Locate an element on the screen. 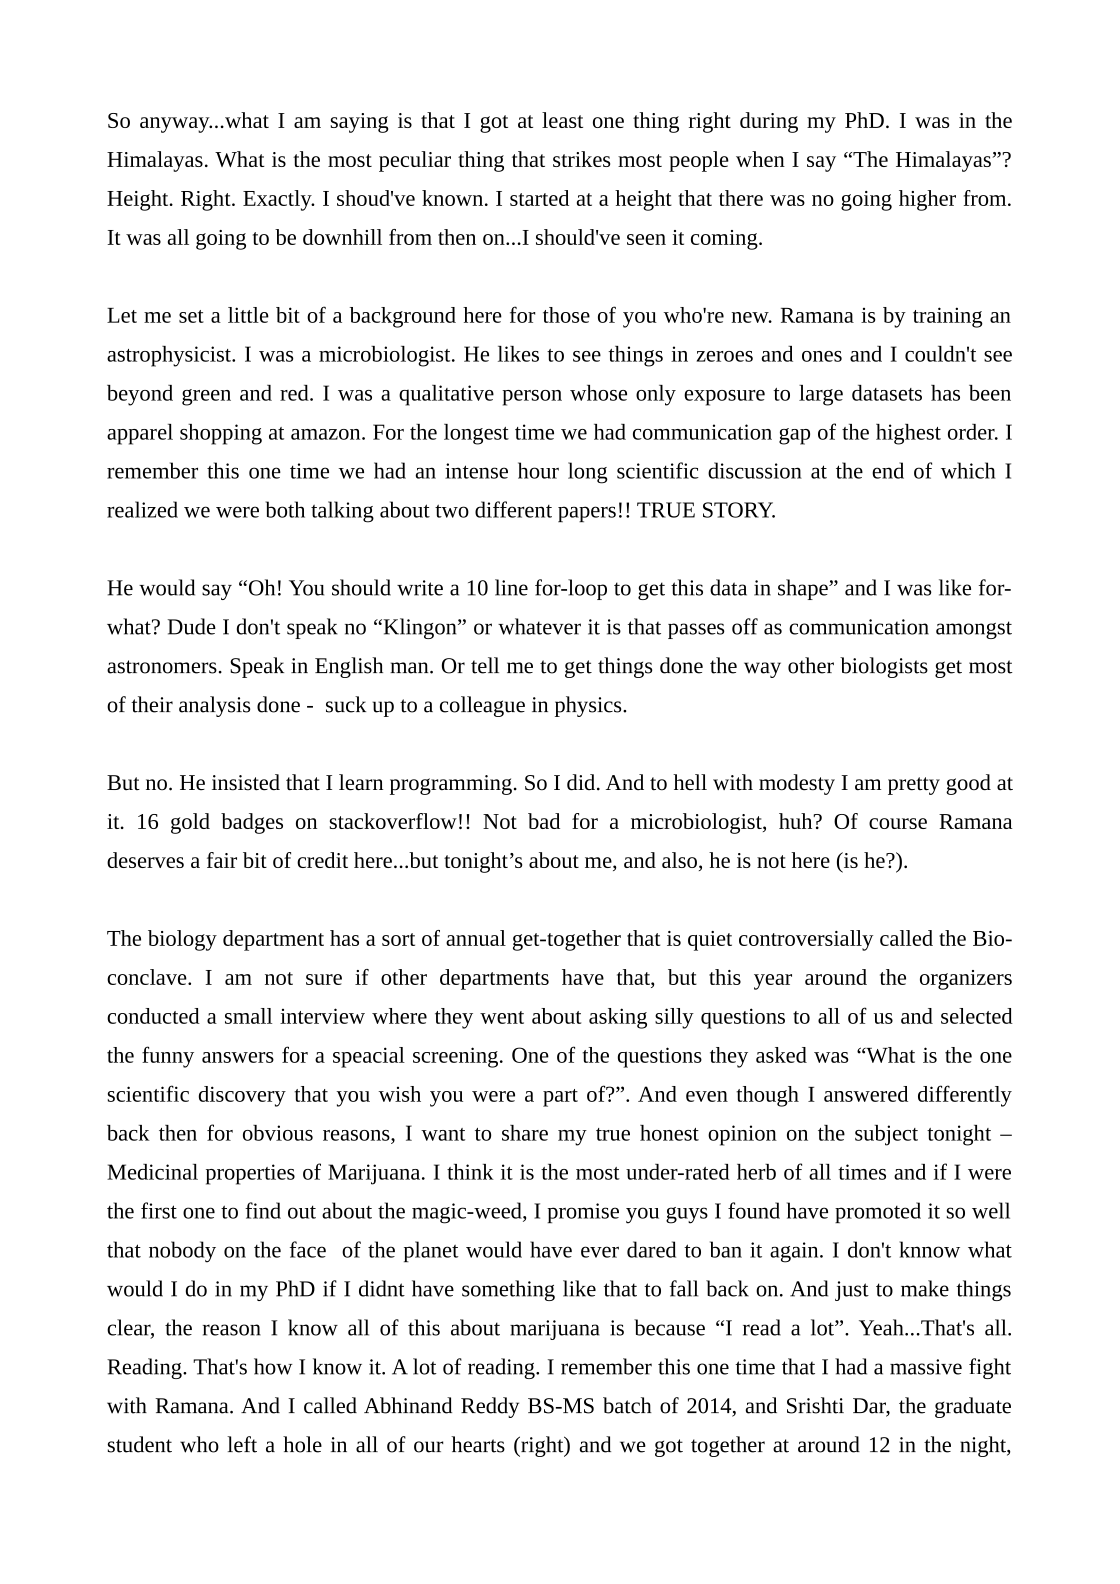  share is located at coordinates (525, 1133).
